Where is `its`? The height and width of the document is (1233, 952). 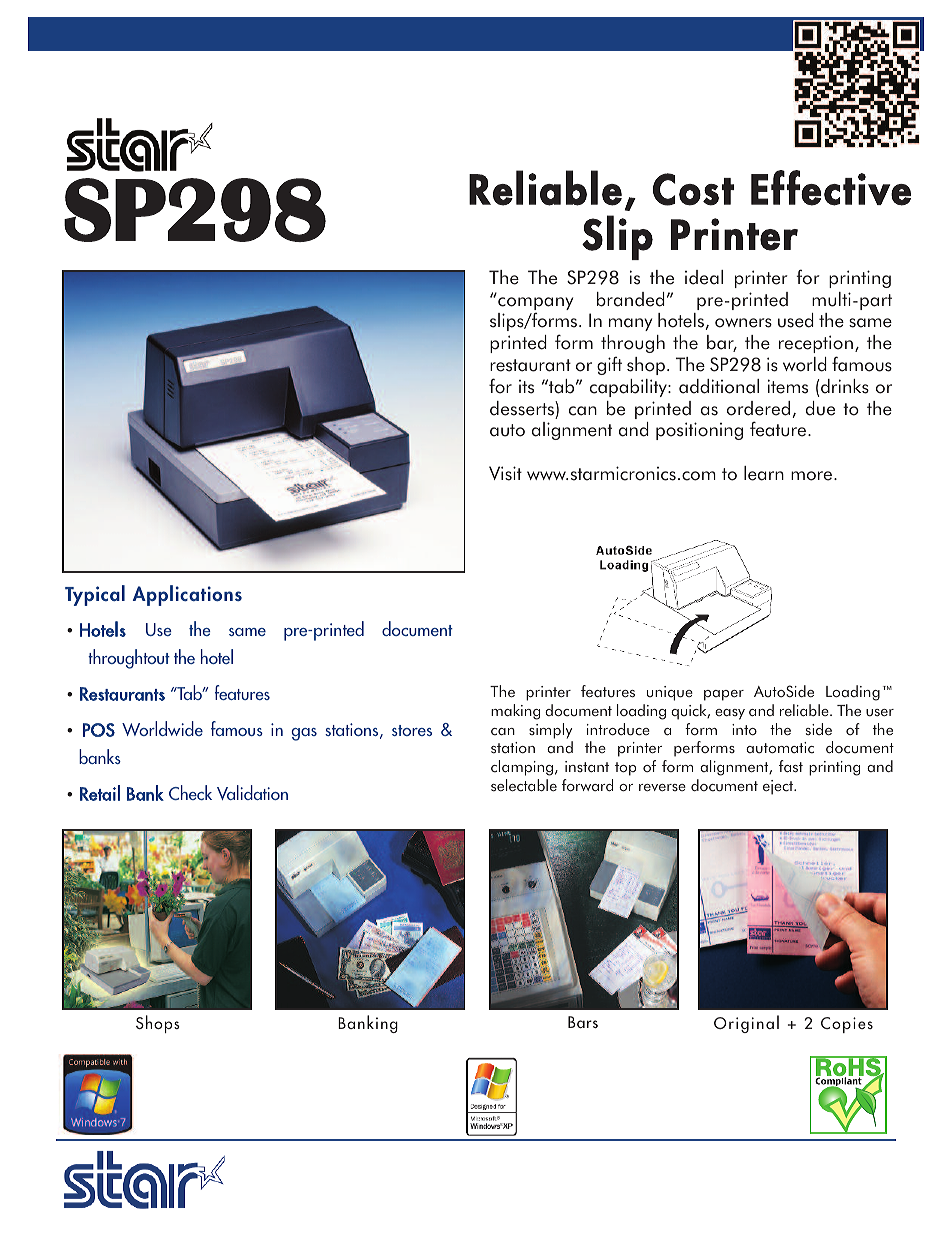
its is located at coordinates (526, 387).
